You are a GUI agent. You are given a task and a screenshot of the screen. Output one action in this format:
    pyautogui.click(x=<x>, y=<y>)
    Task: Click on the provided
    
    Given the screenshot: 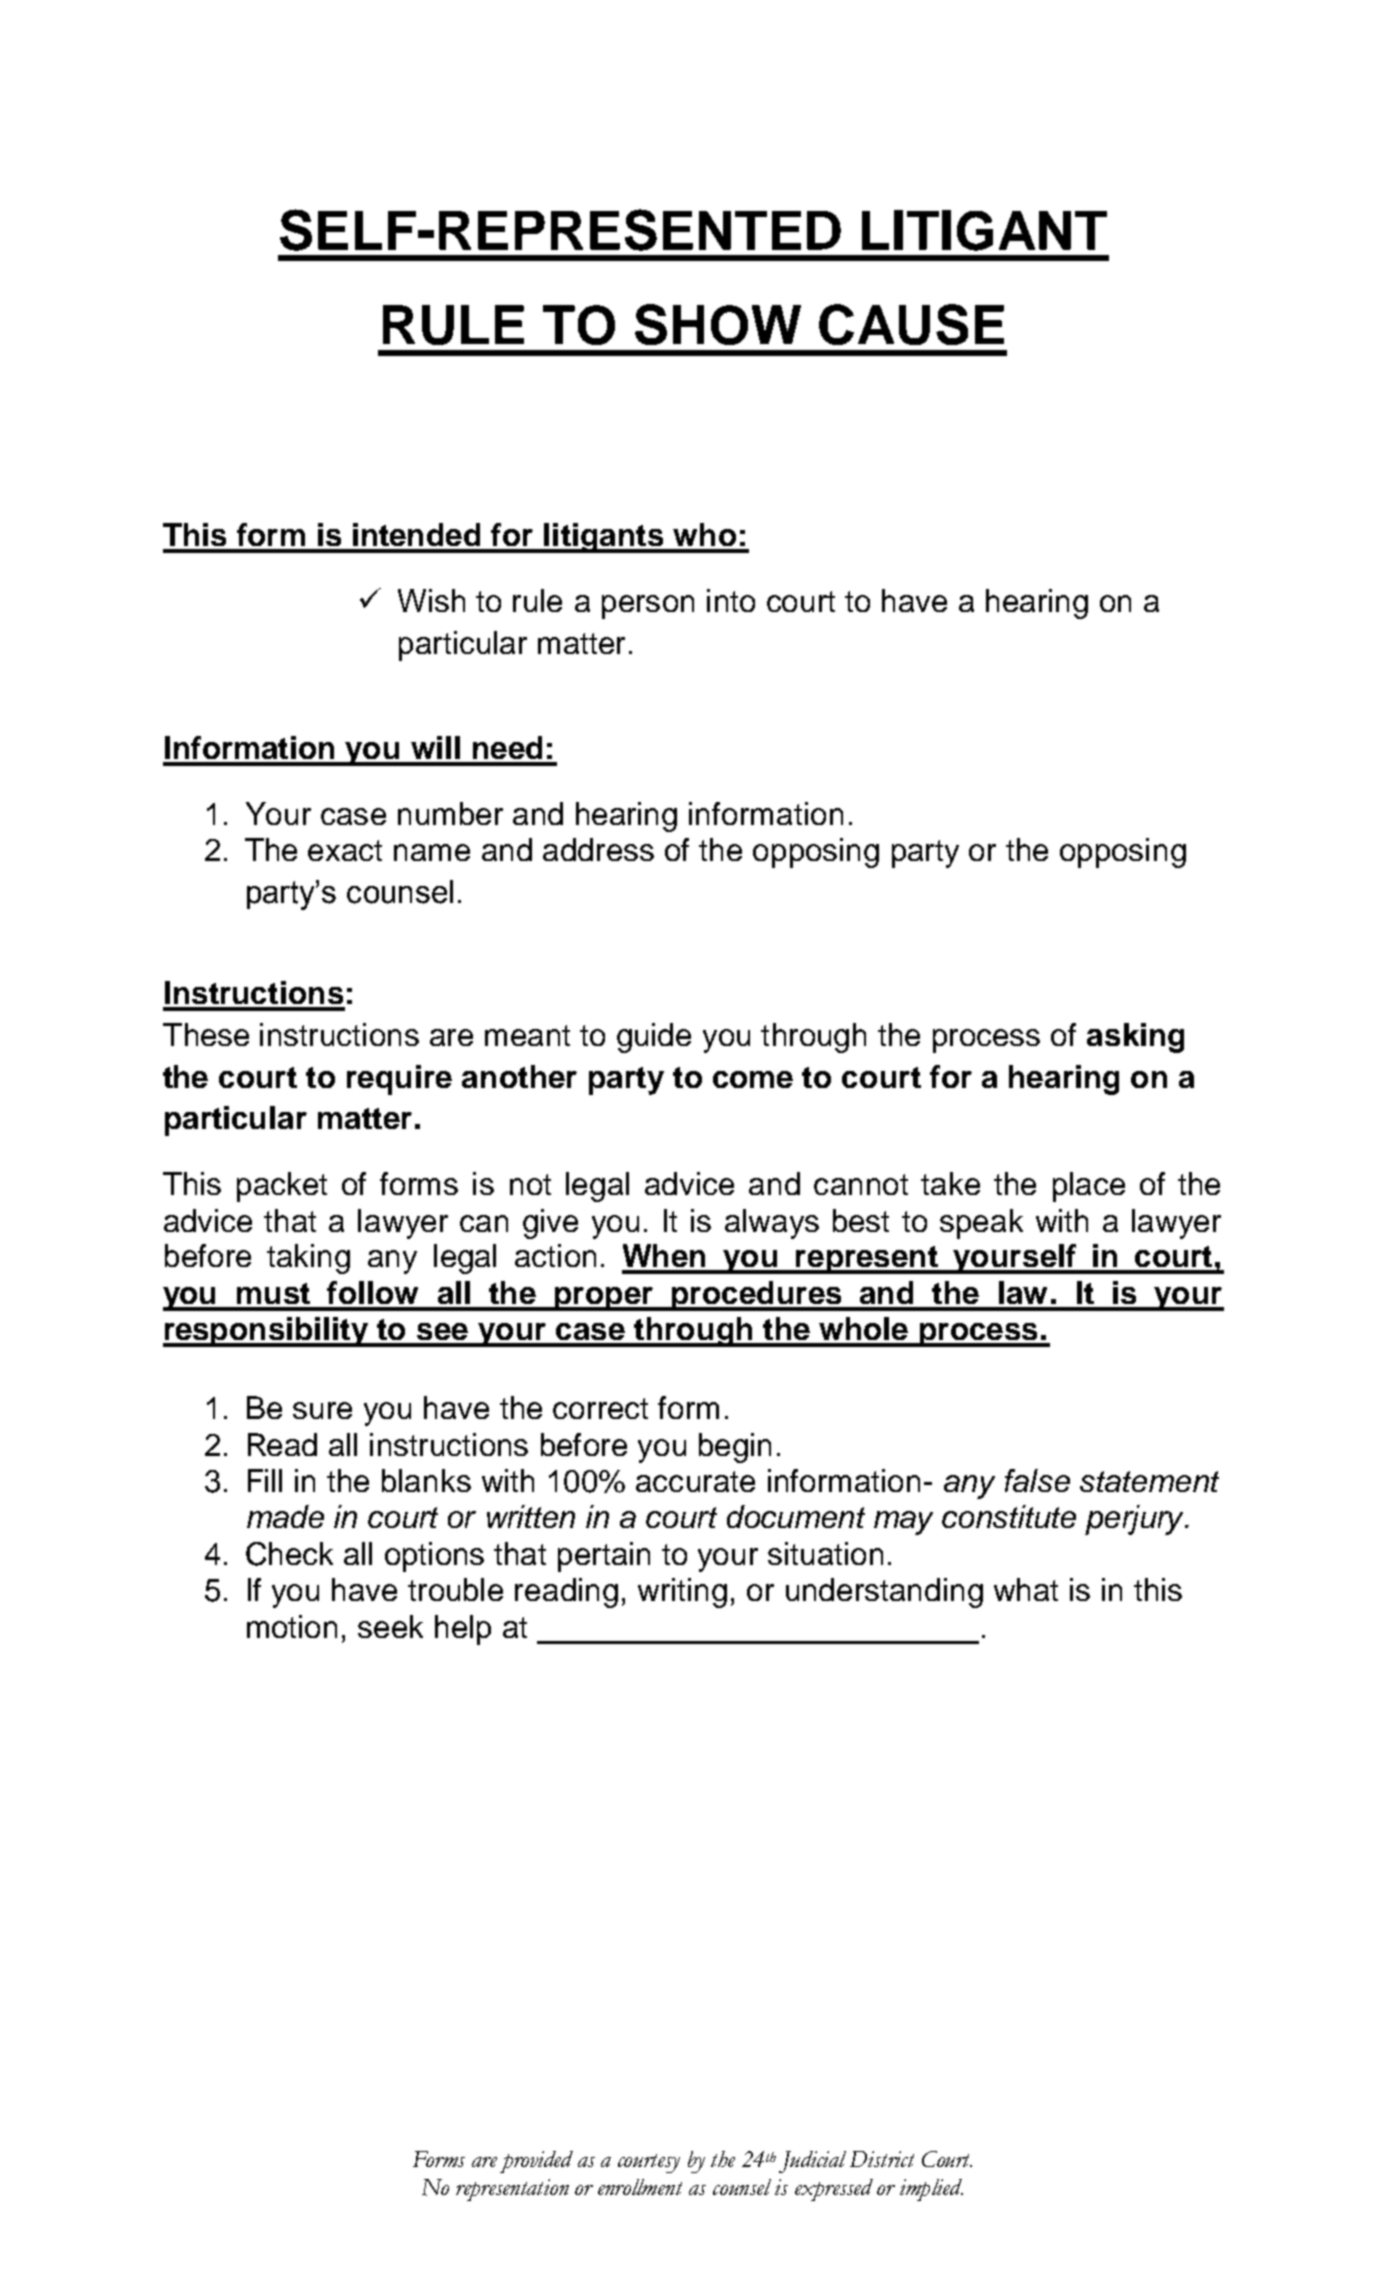 What is the action you would take?
    pyautogui.click(x=536, y=2162)
